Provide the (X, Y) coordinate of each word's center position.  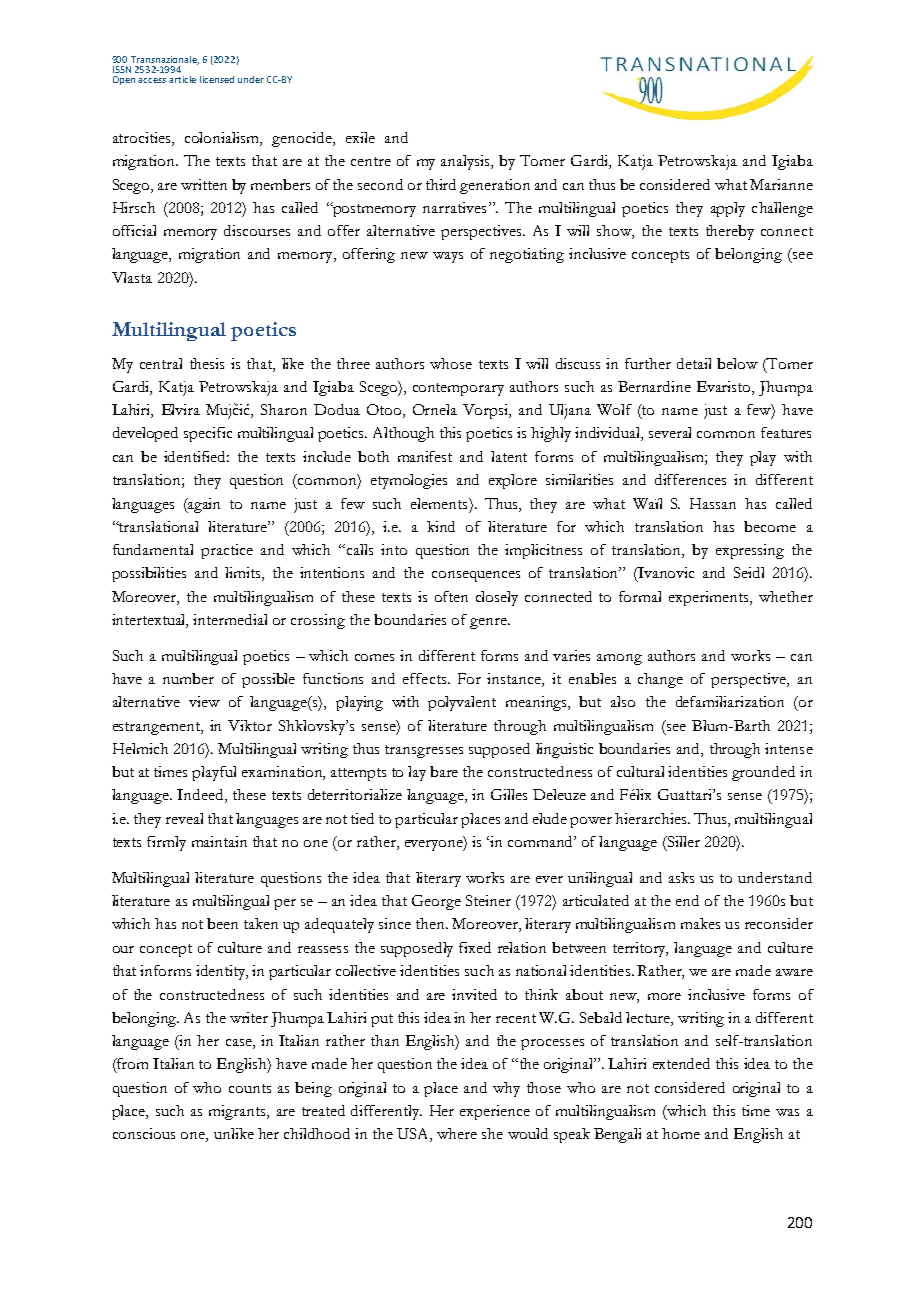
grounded (763, 773)
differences (690, 479)
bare (444, 771)
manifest (425, 456)
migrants (238, 1112)
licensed (217, 79)
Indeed (201, 796)
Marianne (781, 184)
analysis (467, 162)
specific (208, 434)
